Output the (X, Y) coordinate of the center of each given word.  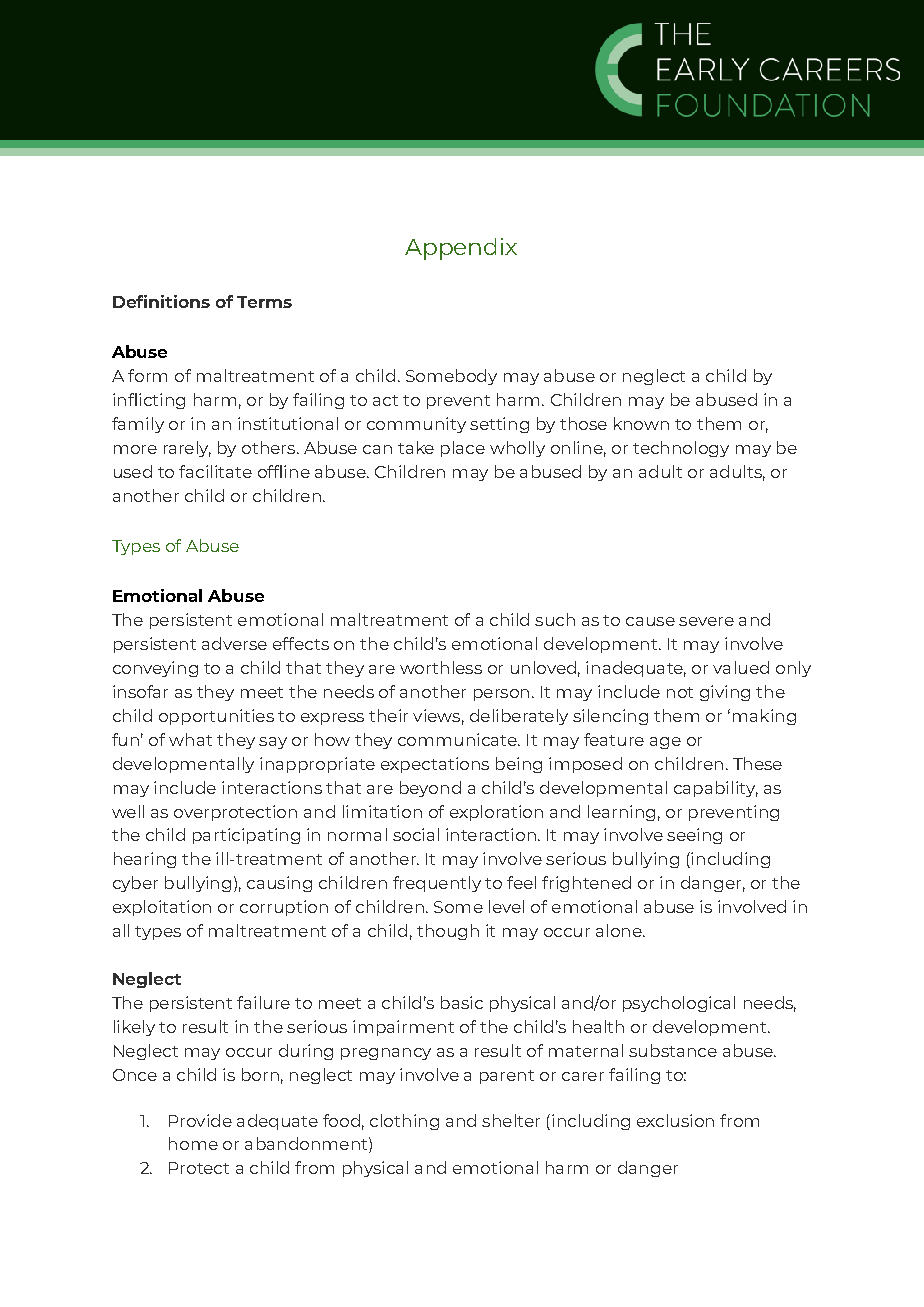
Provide (200, 1120)
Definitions (161, 301)
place (463, 449)
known (641, 423)
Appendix (461, 249)
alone (620, 930)
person (501, 695)
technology (681, 449)
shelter (511, 1120)
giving (725, 693)
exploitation (162, 908)
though (448, 932)
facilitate (215, 471)
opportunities (216, 717)
